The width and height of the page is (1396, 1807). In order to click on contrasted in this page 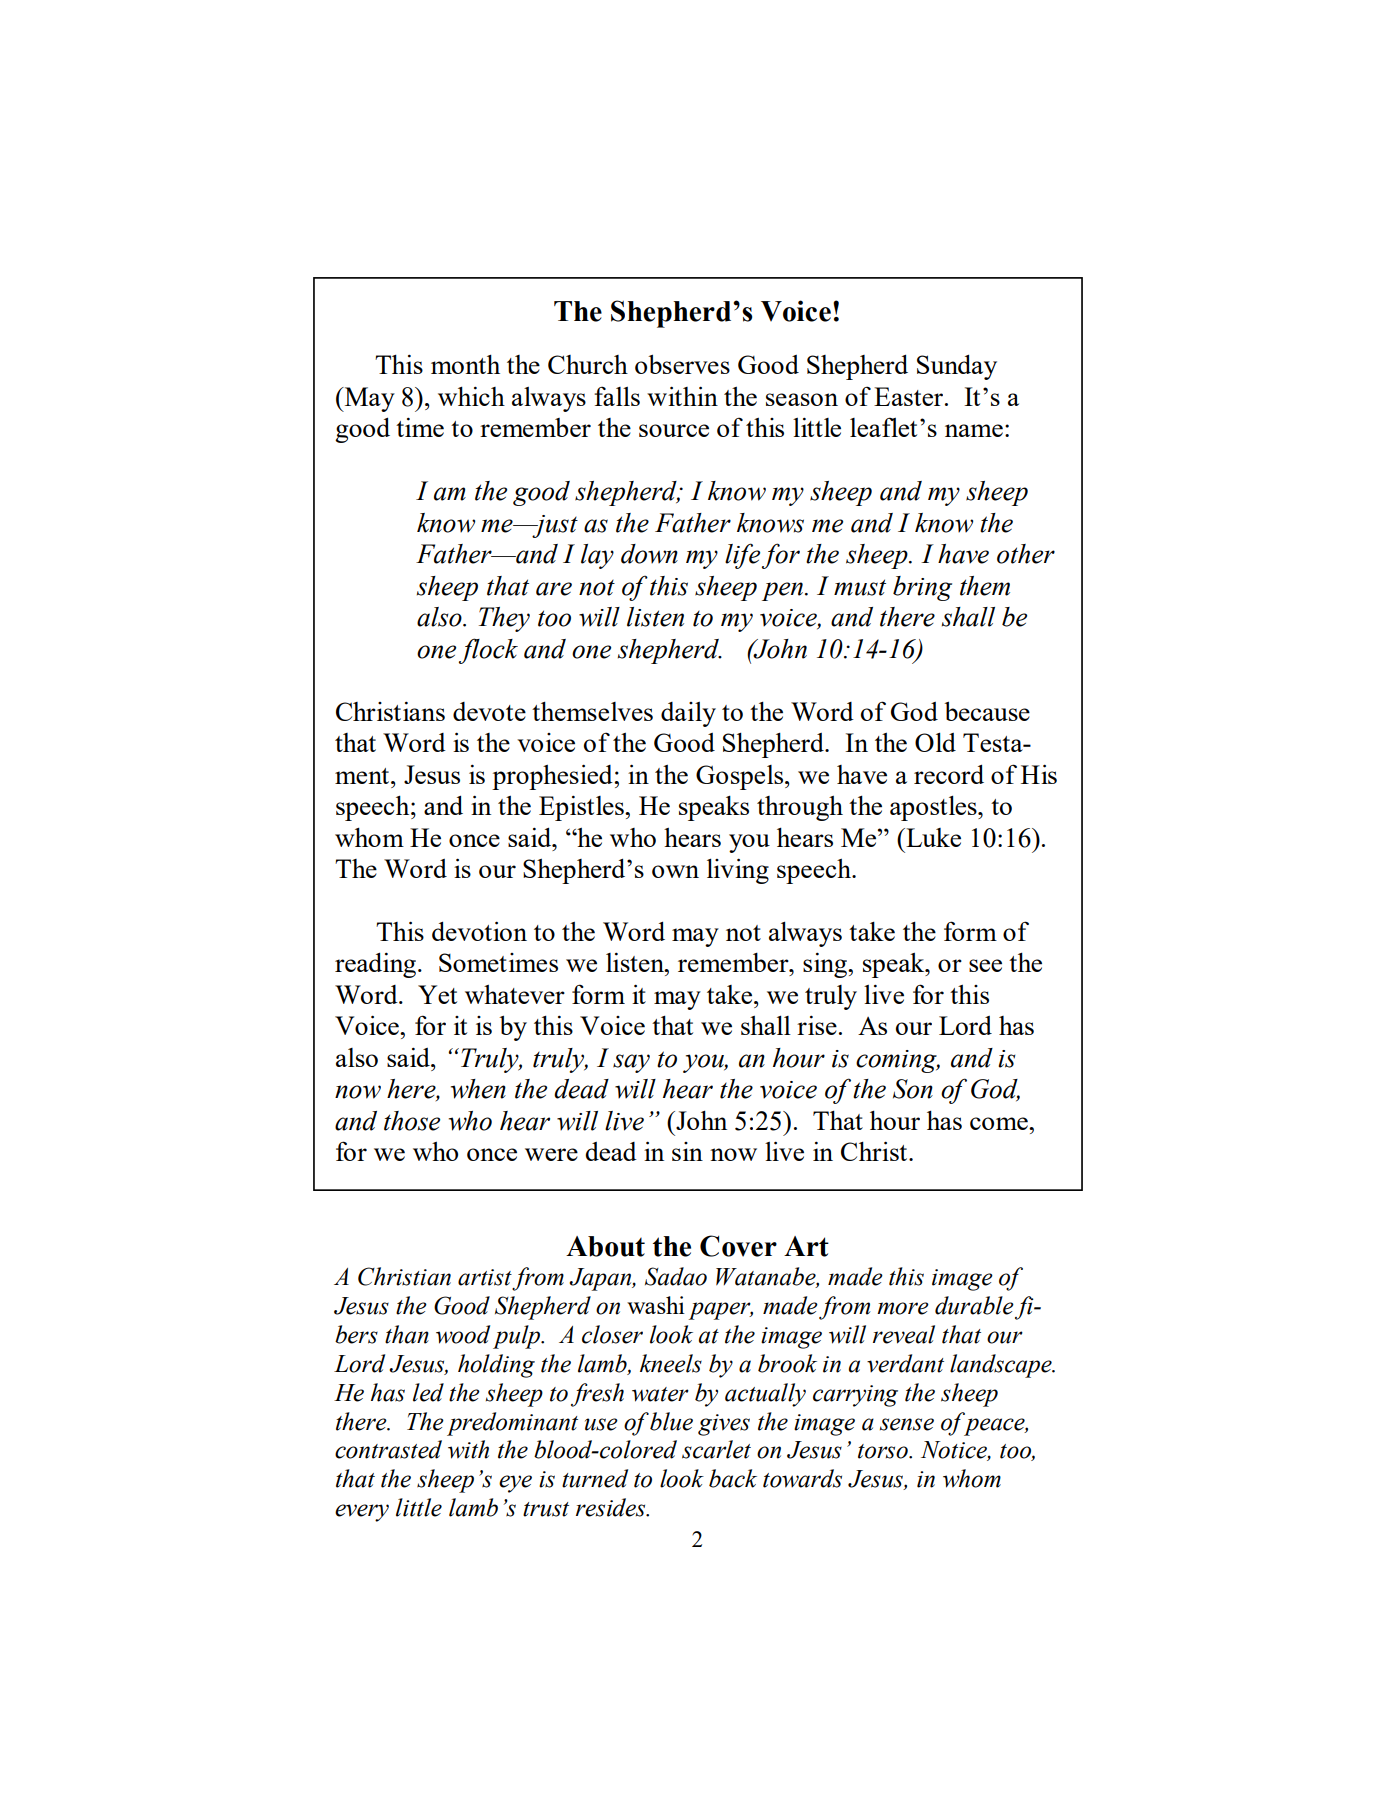, I will do `click(388, 1449)`.
